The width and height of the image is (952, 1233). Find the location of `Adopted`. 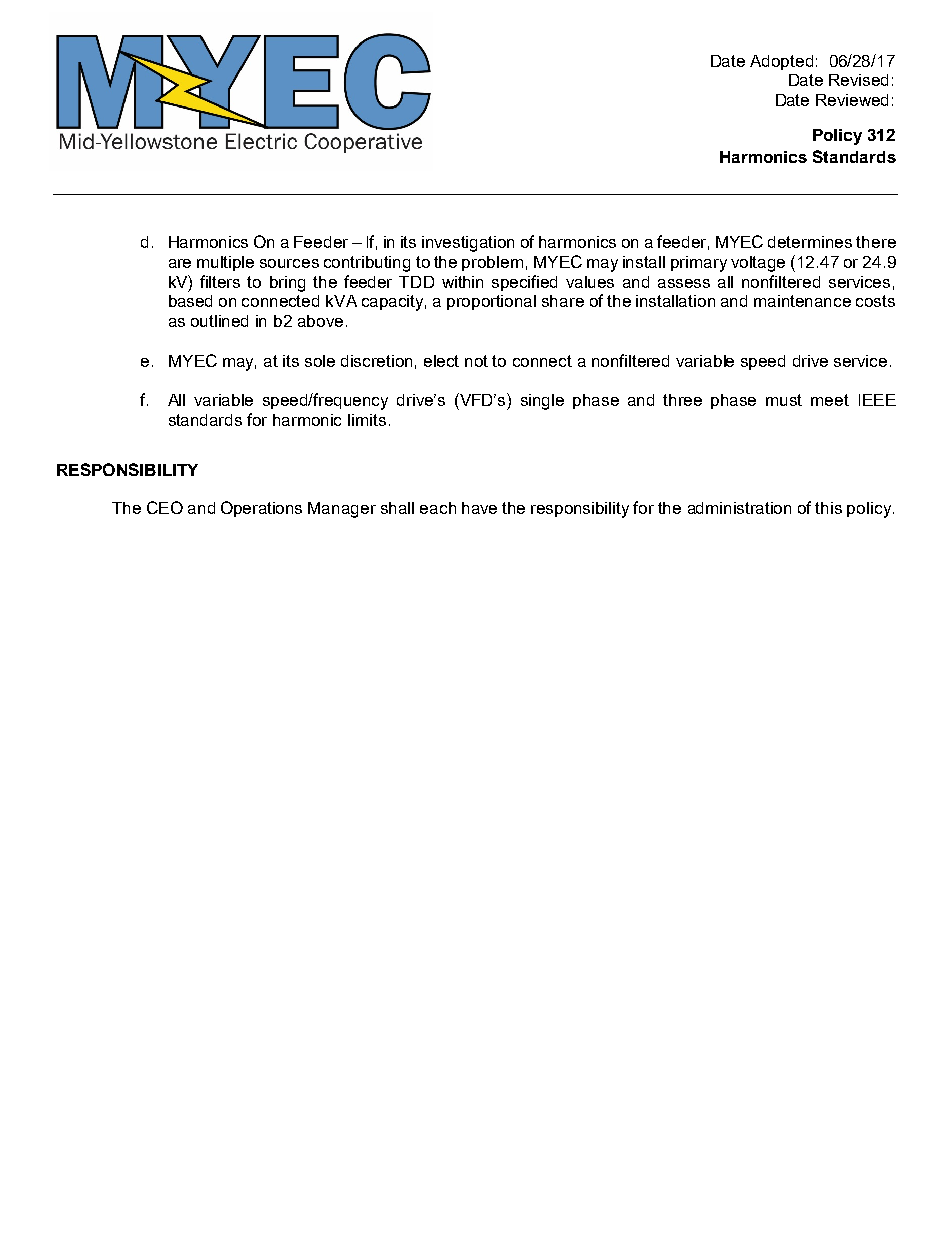

Adopted is located at coordinates (781, 62).
